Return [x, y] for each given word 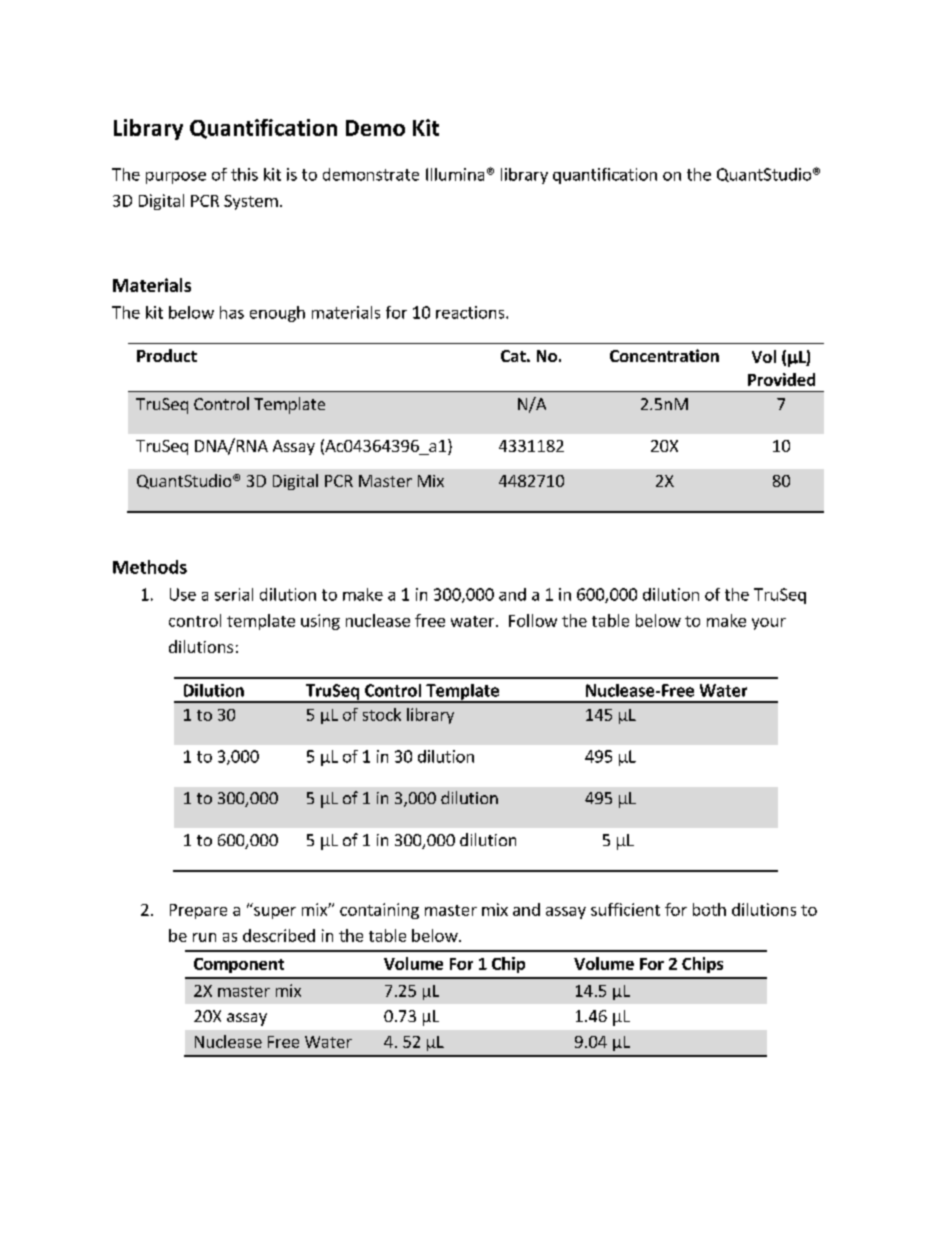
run [204, 937]
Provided [781, 379]
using [320, 622]
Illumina [455, 174]
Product [167, 355]
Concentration [664, 355]
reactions [471, 312]
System [251, 202]
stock [382, 714]
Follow [533, 620]
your [769, 624]
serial [234, 594]
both [709, 909]
